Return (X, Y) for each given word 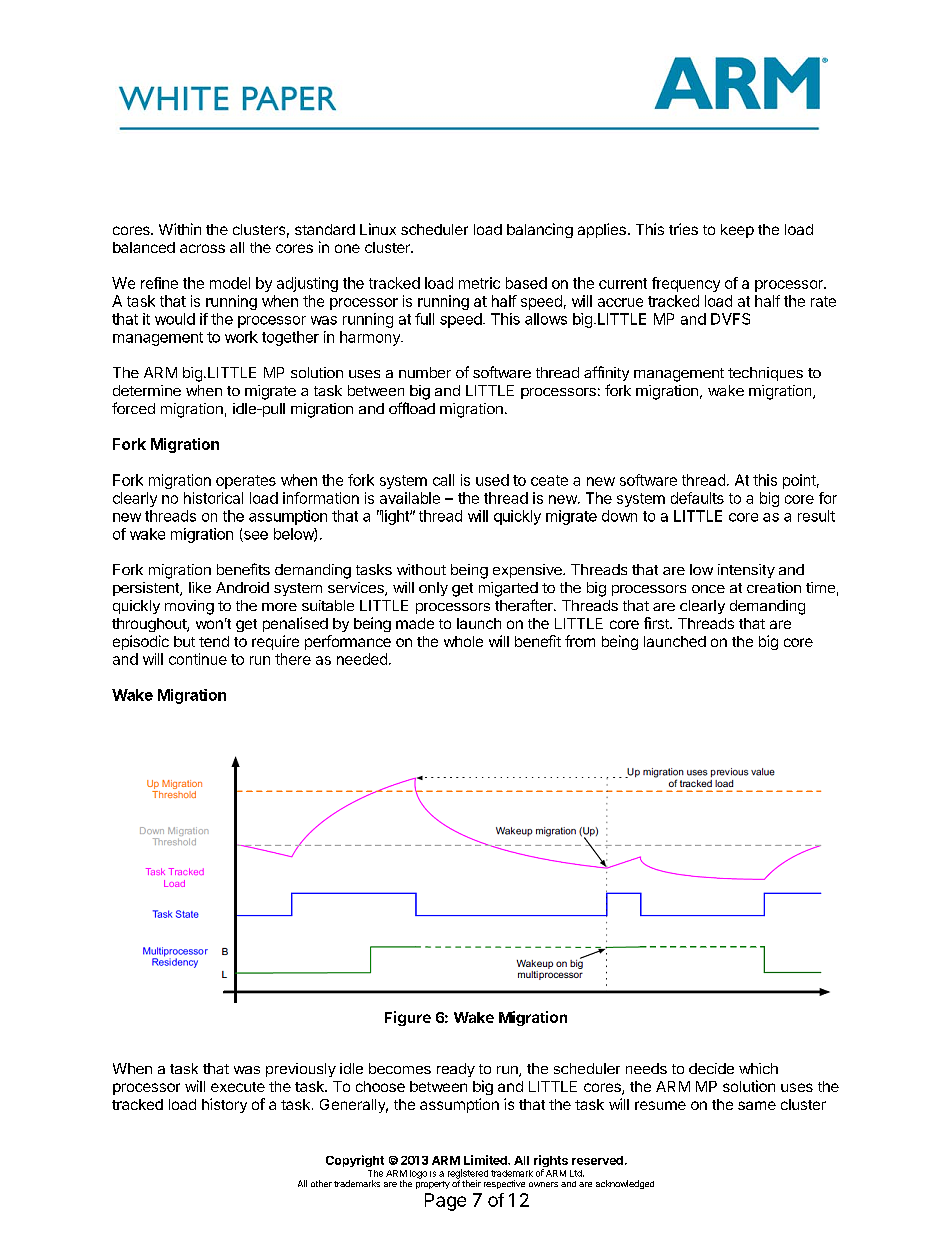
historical (213, 498)
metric (479, 283)
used (492, 480)
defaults (697, 498)
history (224, 1105)
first (657, 623)
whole (463, 641)
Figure (408, 1018)
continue (198, 659)
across (202, 248)
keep (737, 231)
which (758, 1068)
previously (301, 1070)
